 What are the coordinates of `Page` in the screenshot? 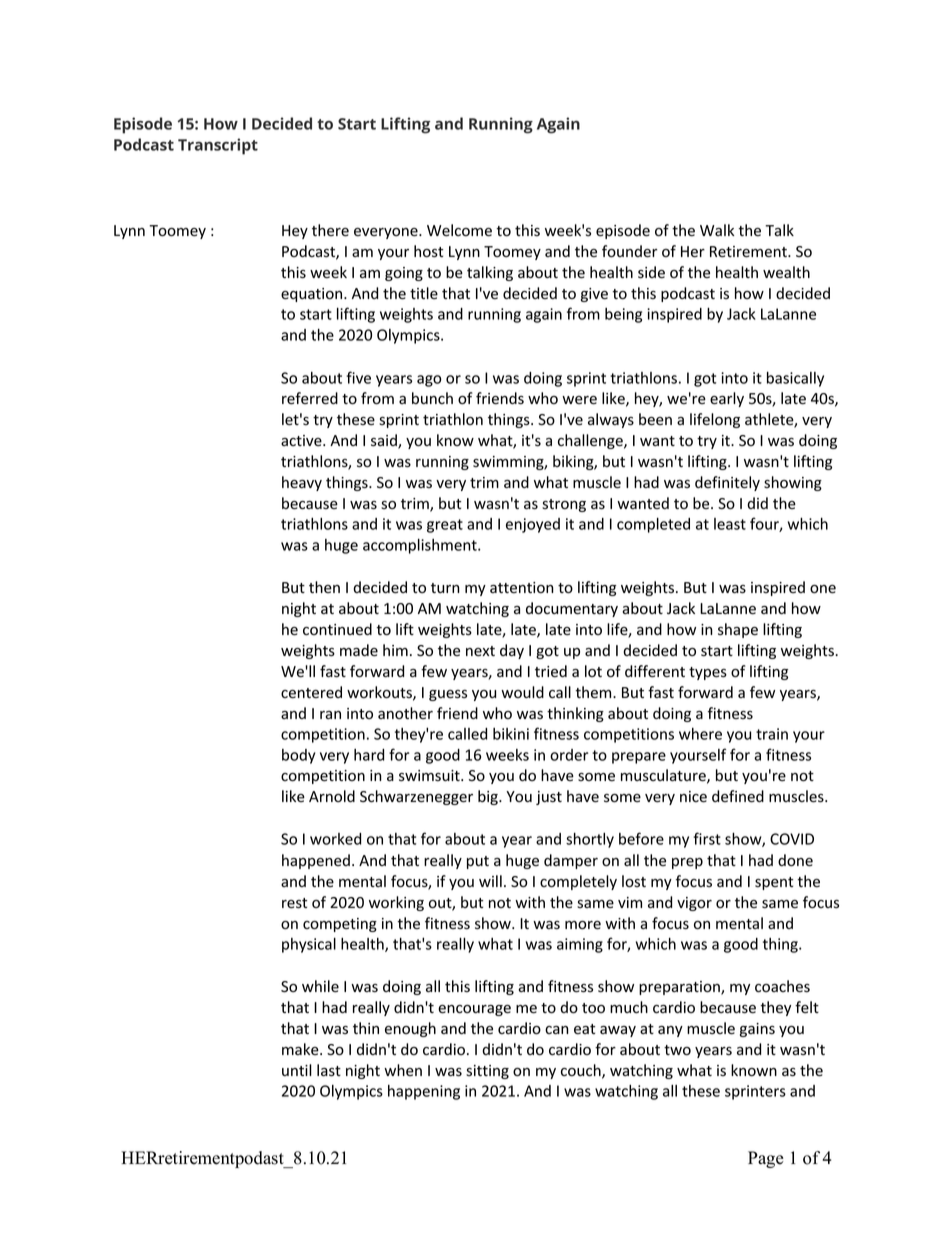 It's located at (766, 1159).
